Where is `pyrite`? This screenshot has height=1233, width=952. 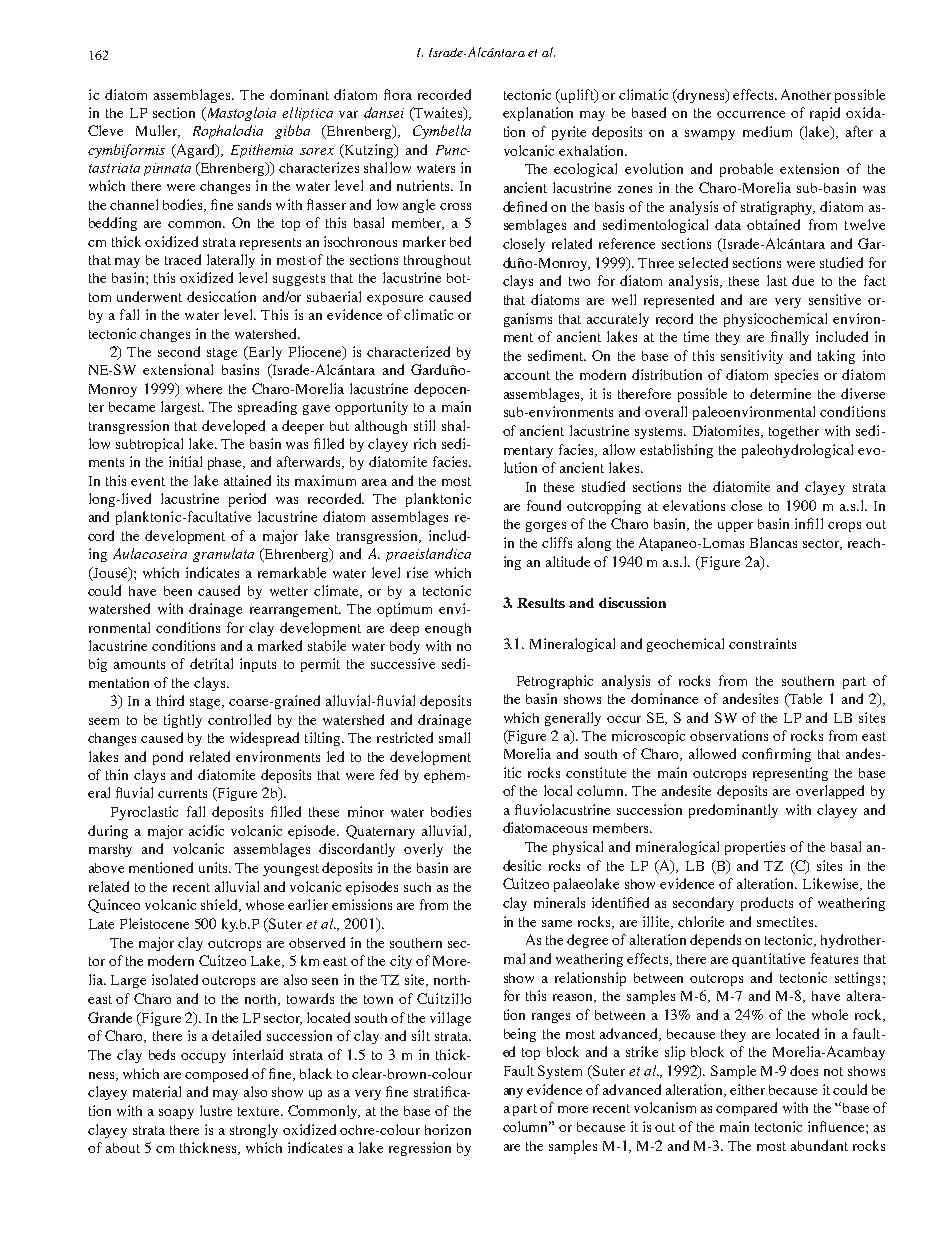 pyrite is located at coordinates (569, 133).
